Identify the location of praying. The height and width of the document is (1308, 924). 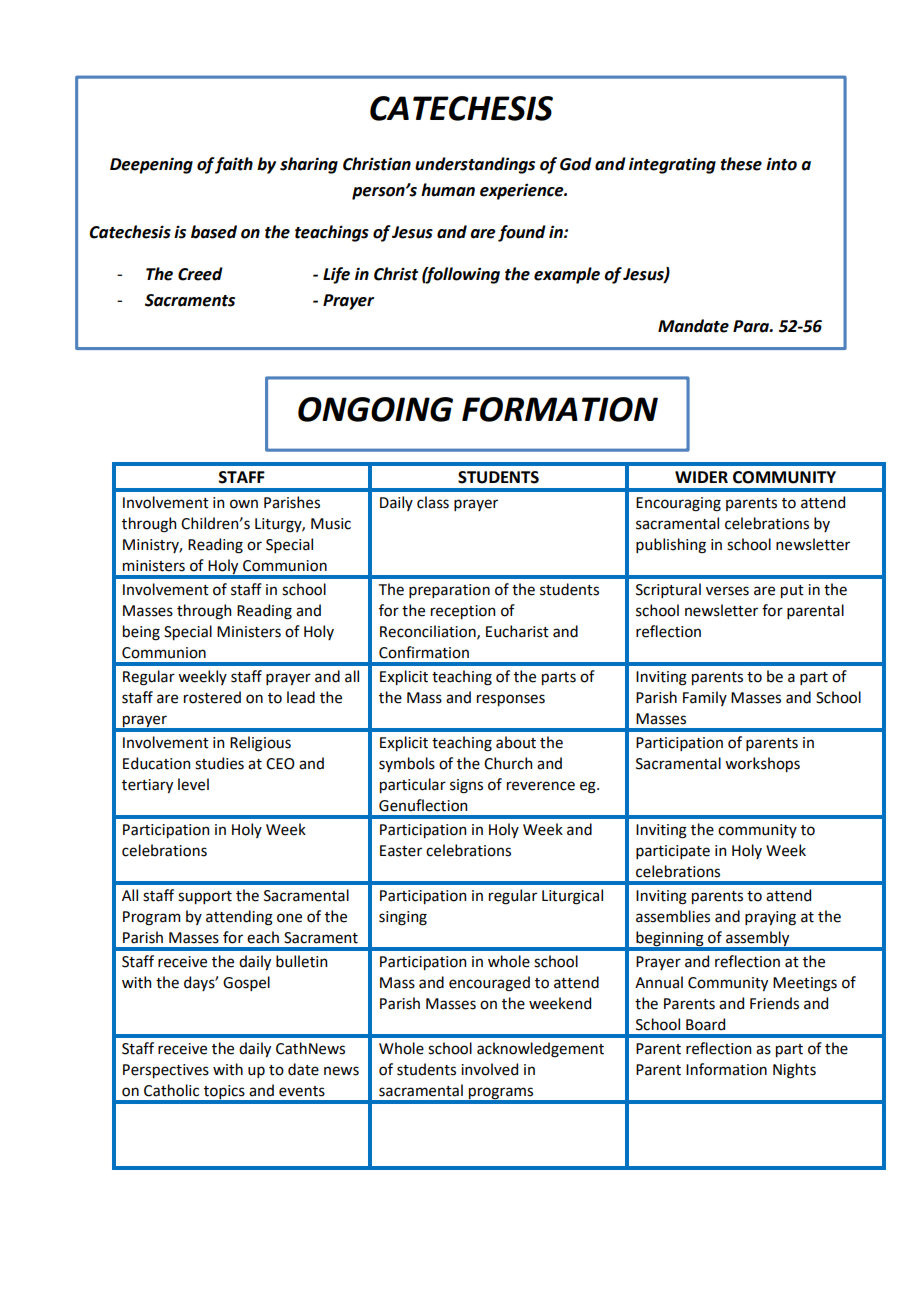
(770, 918).
